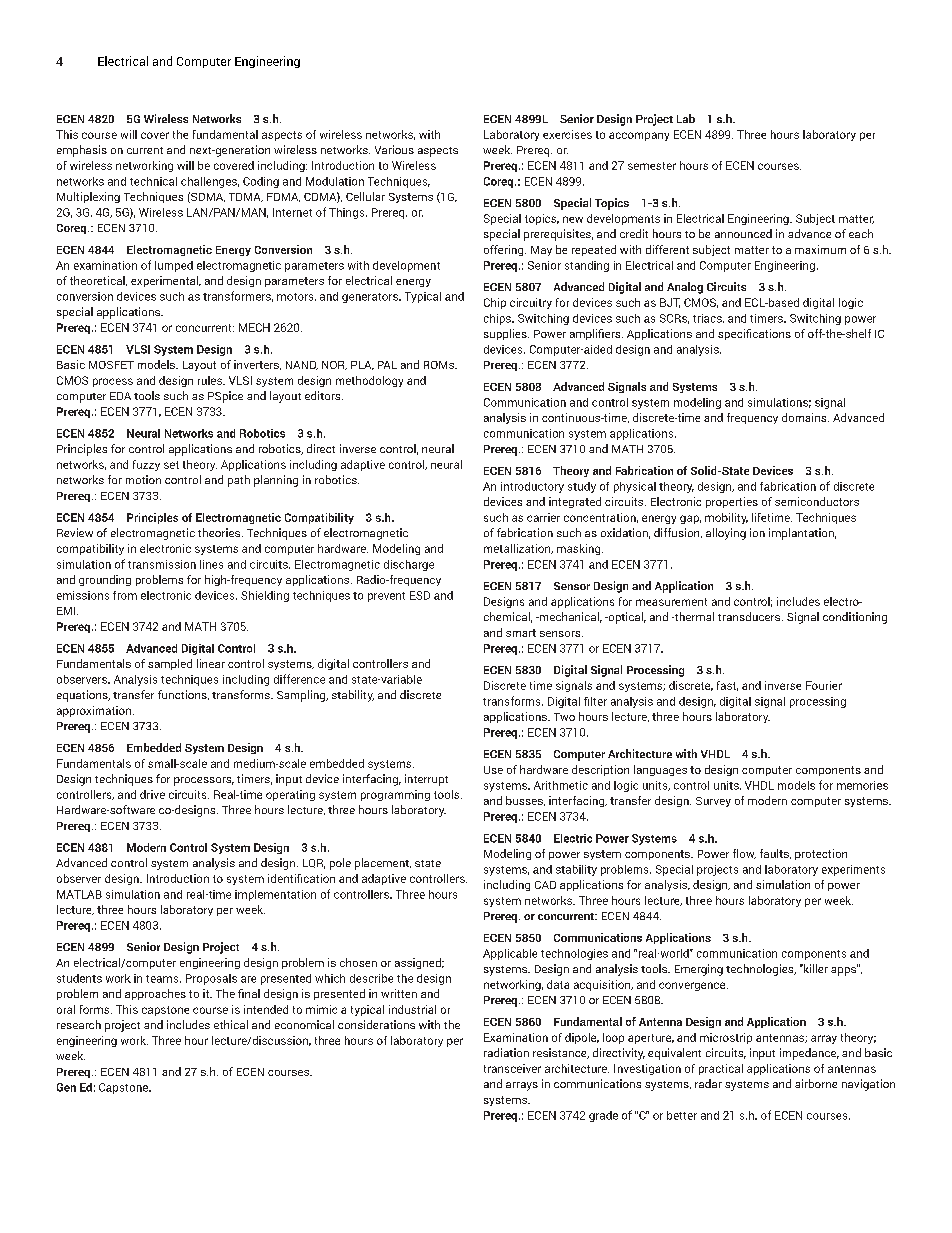 Image resolution: width=952 pixels, height=1233 pixels. What do you see at coordinates (152, 794) in the image?
I see `drive` at bounding box center [152, 794].
